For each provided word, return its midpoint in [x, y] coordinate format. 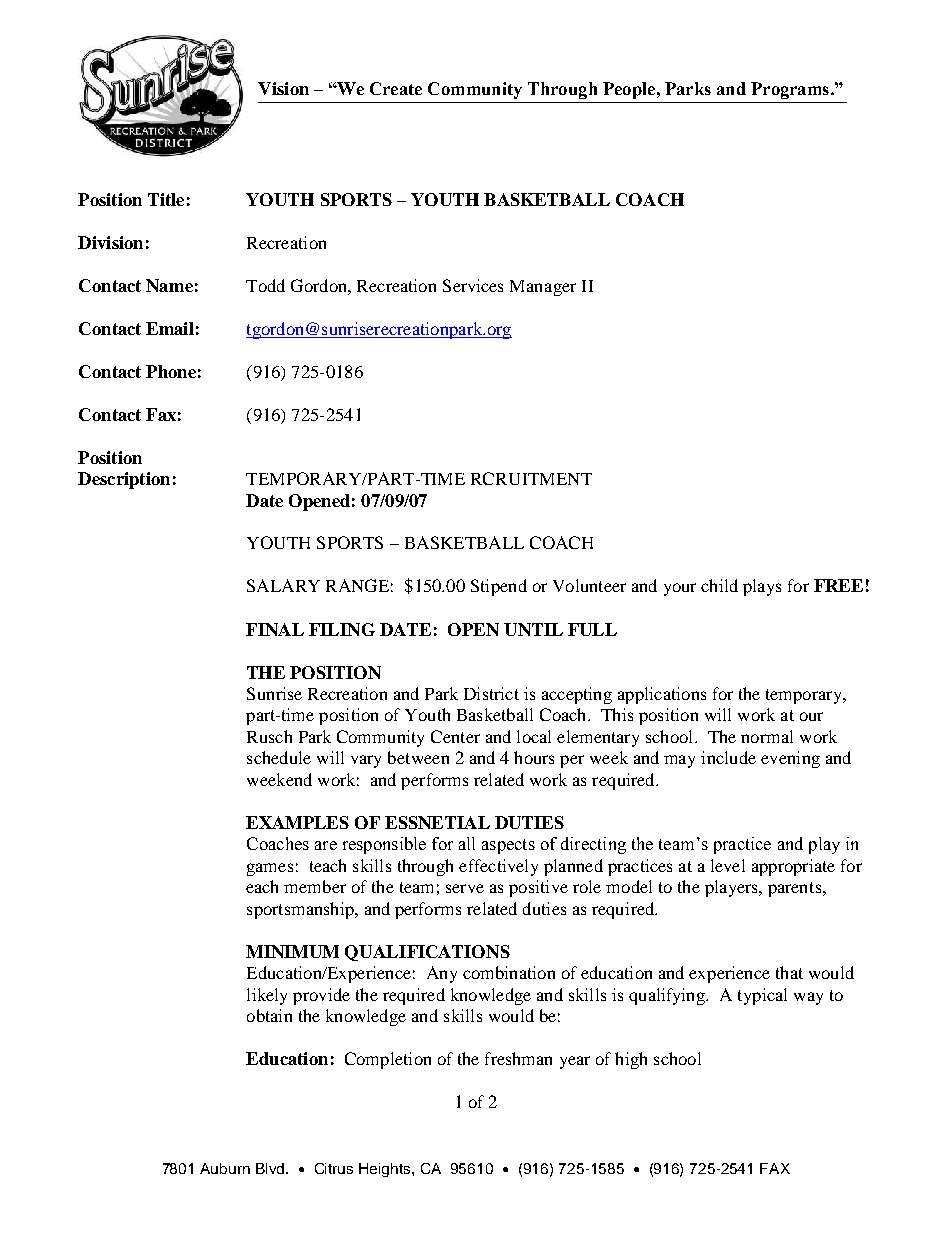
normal [767, 736]
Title [166, 199]
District [491, 693]
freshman [518, 1058]
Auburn [225, 1168]
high [631, 1060]
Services [473, 285]
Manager [543, 288]
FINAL [275, 629]
